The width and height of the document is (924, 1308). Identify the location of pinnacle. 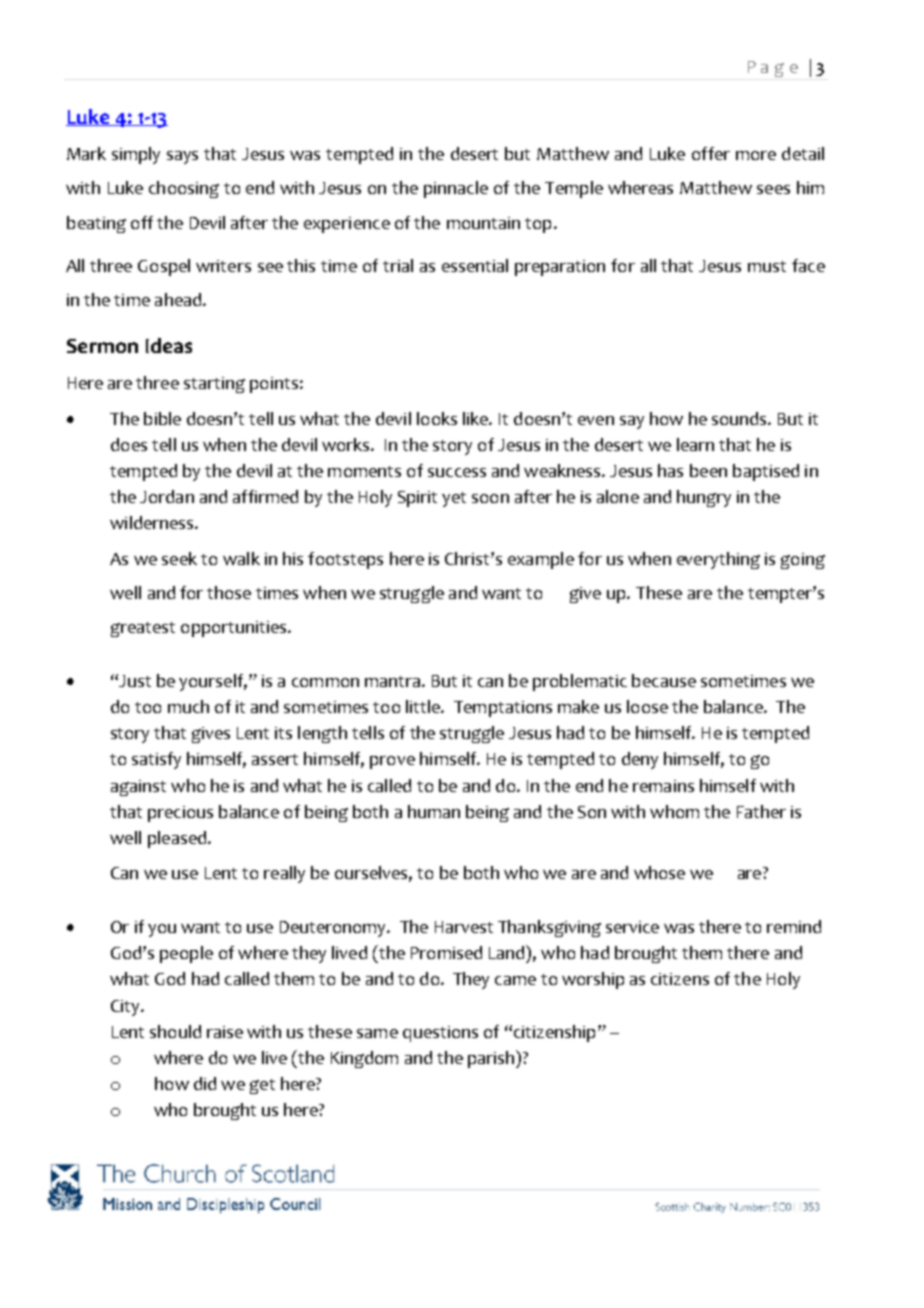
(456, 189).
